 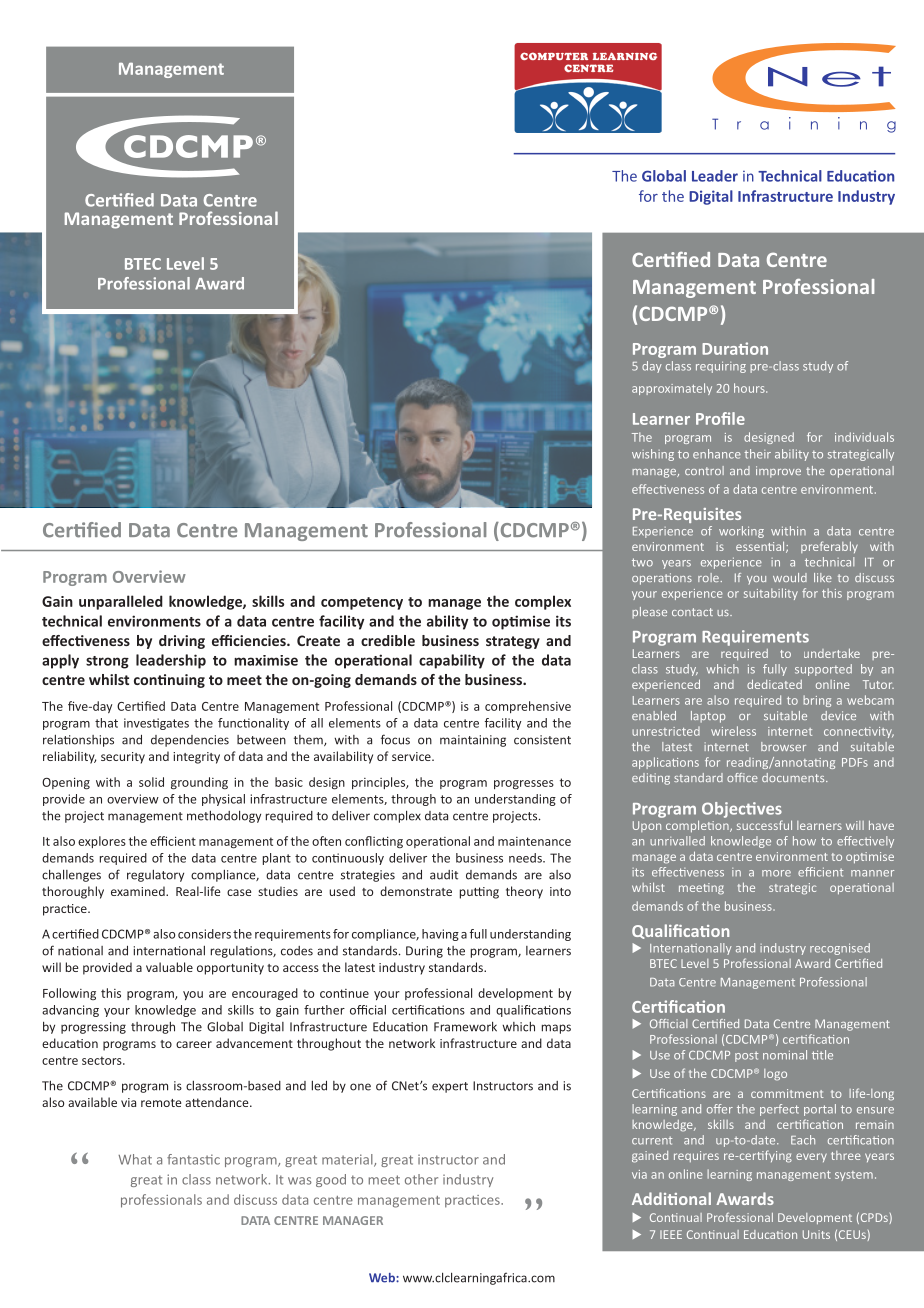 What do you see at coordinates (362, 603) in the page?
I see `competency` at bounding box center [362, 603].
